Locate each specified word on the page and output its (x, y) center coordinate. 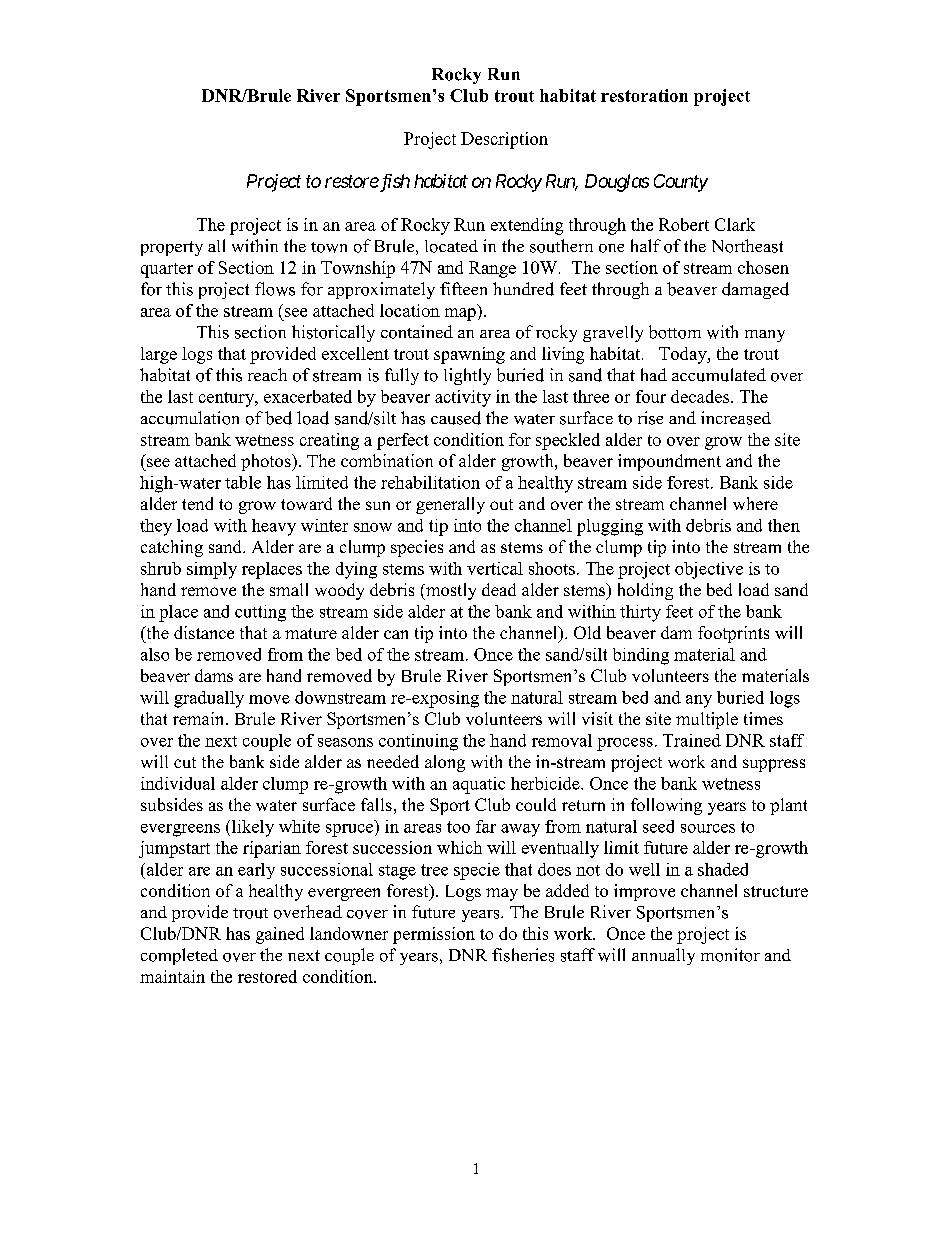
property (172, 248)
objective (709, 570)
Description (504, 140)
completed (179, 956)
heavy (274, 527)
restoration (644, 95)
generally (450, 505)
